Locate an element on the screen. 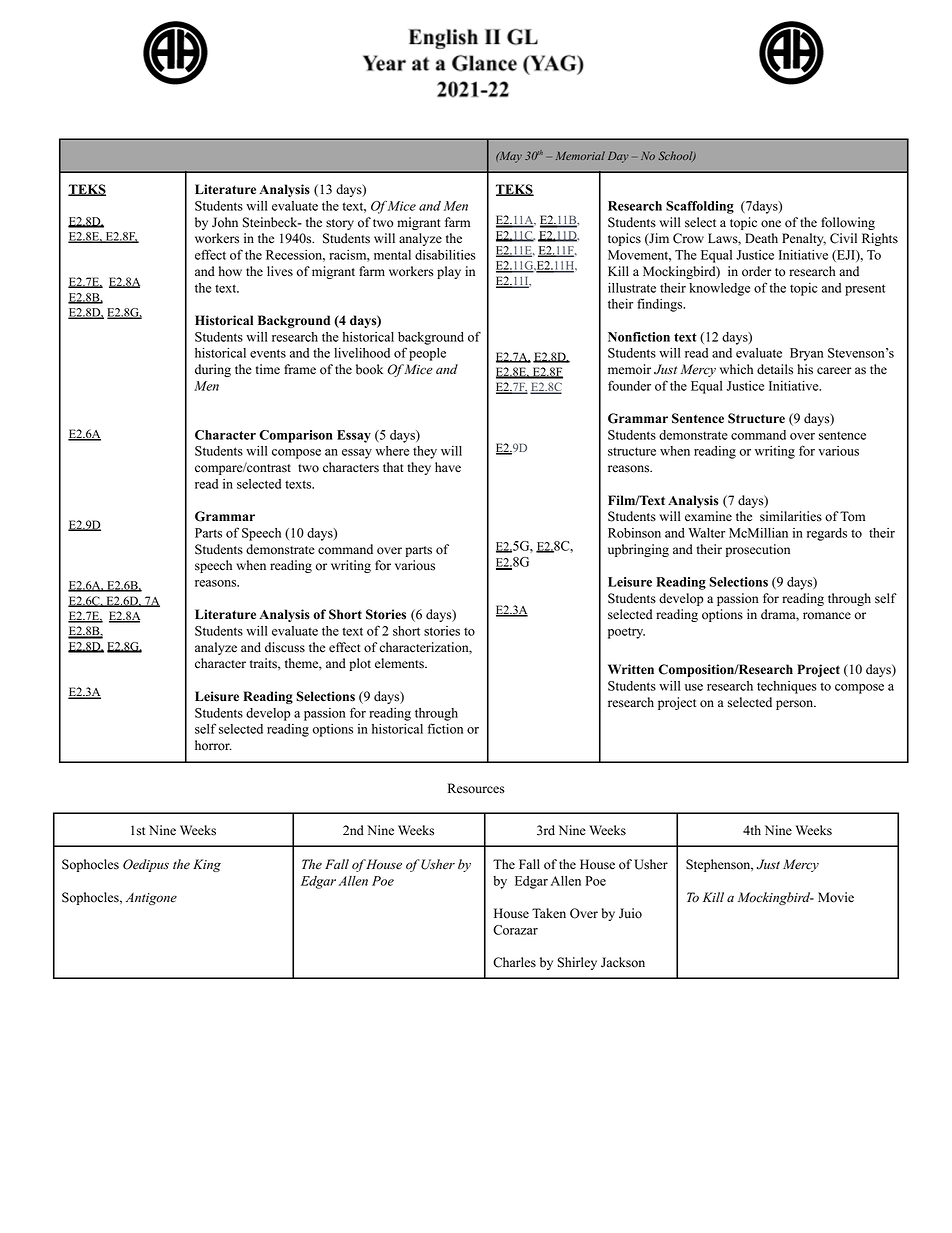 This screenshot has width=952, height=1233. upbringing is located at coordinates (638, 550).
